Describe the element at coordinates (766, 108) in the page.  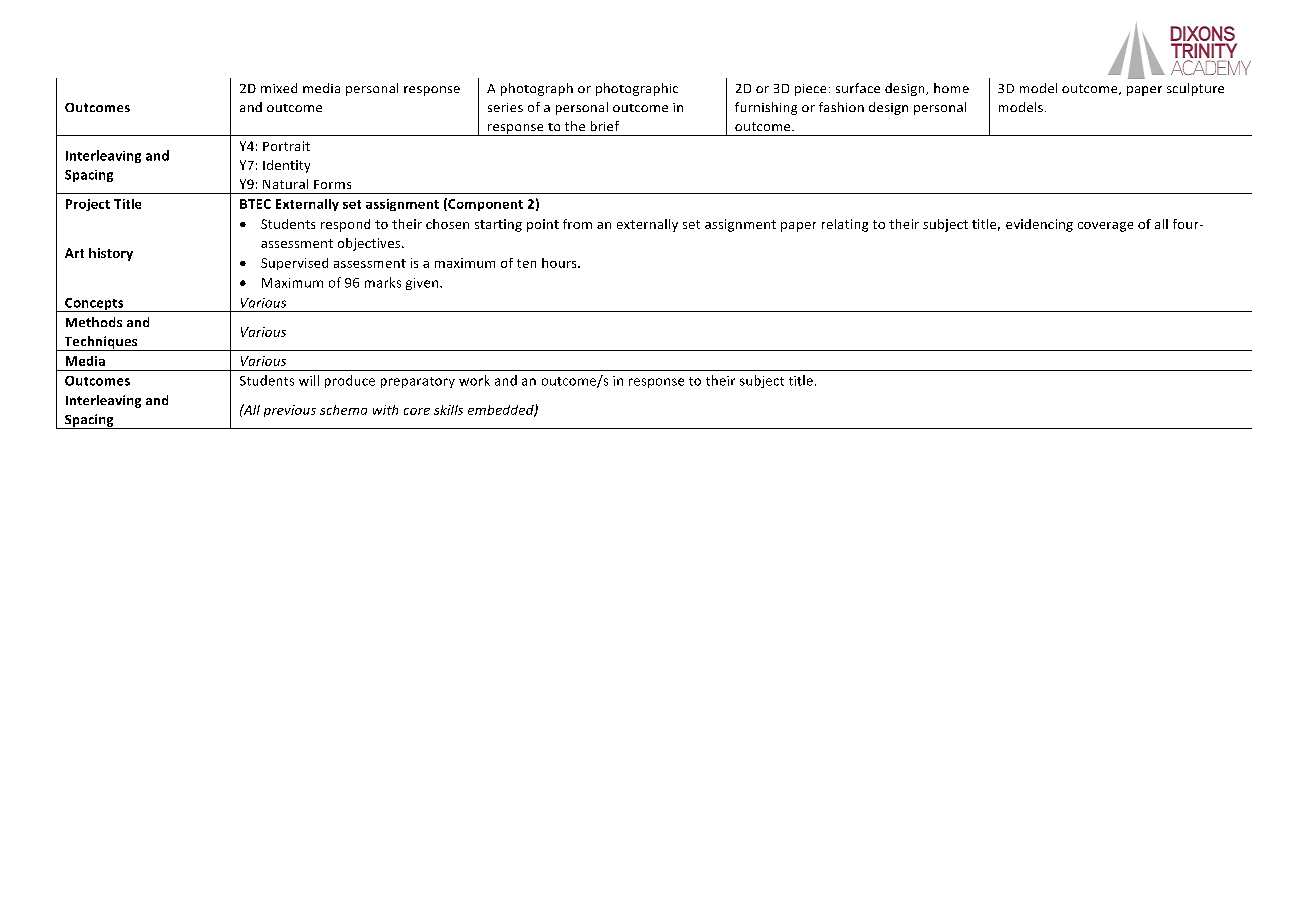
I see `furnishing` at that location.
